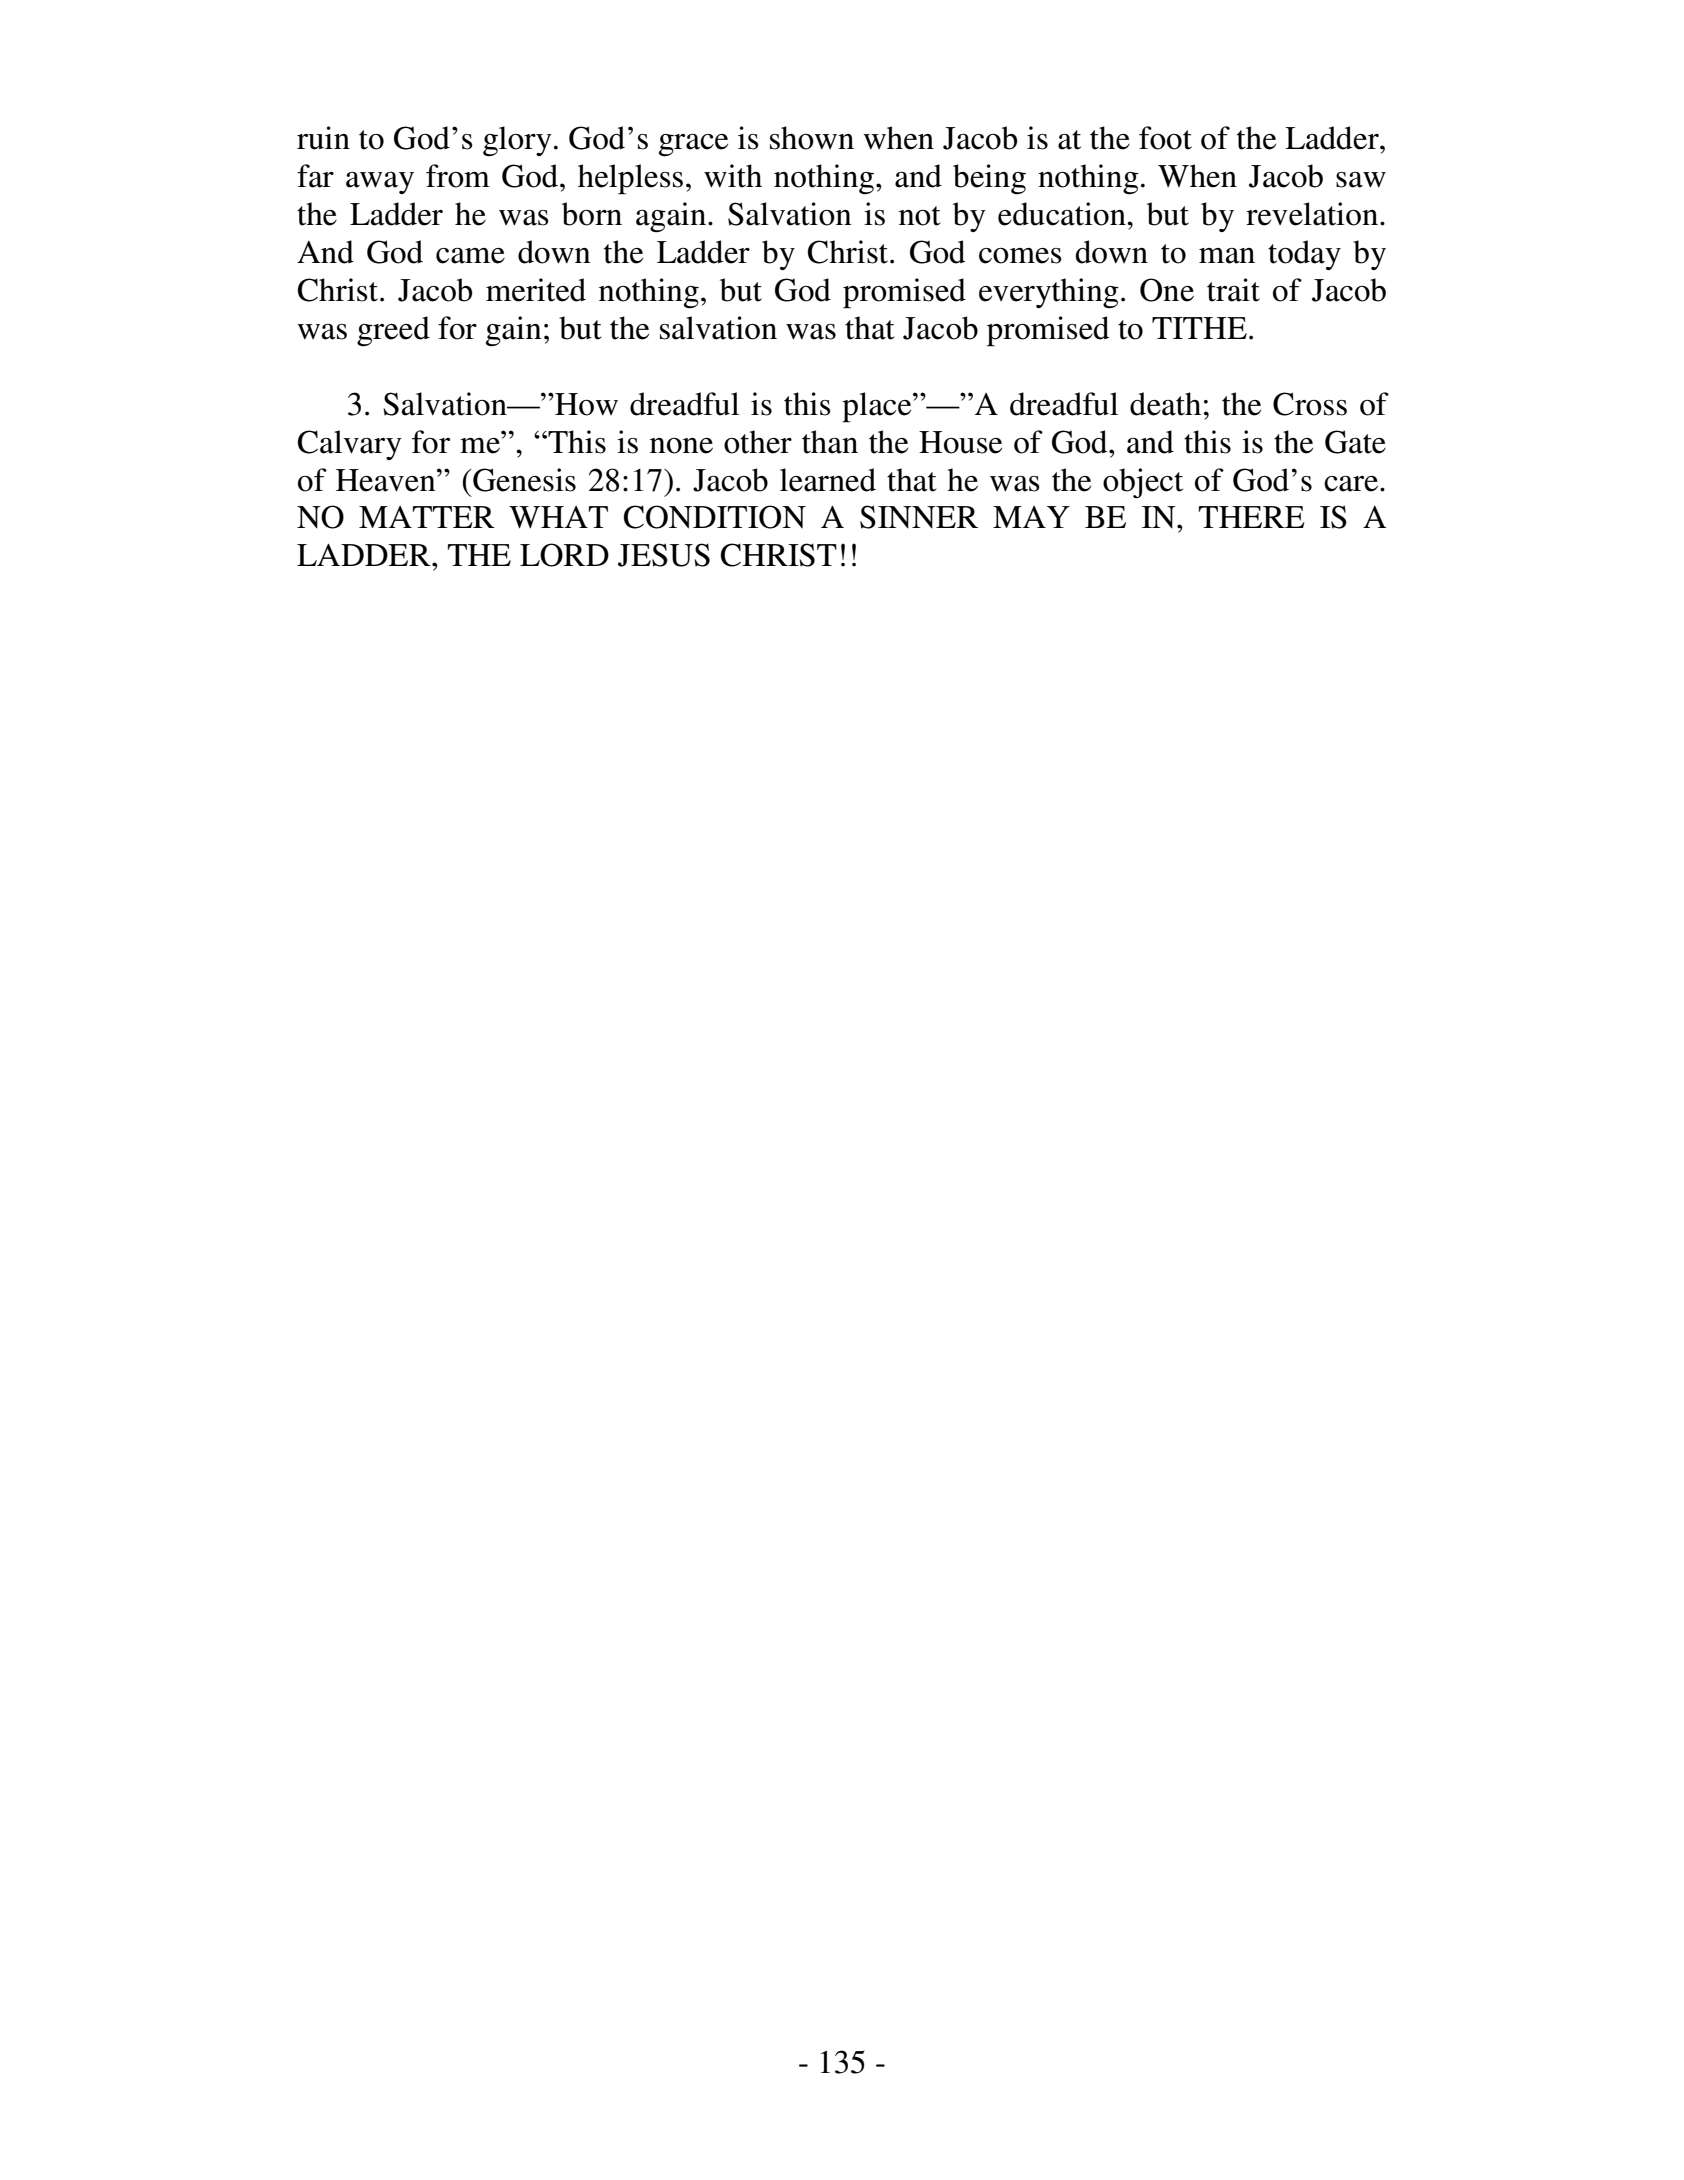 The width and height of the screenshot is (1684, 2180). Describe the element at coordinates (427, 517) in the screenshot. I see `MATTER` at that location.
